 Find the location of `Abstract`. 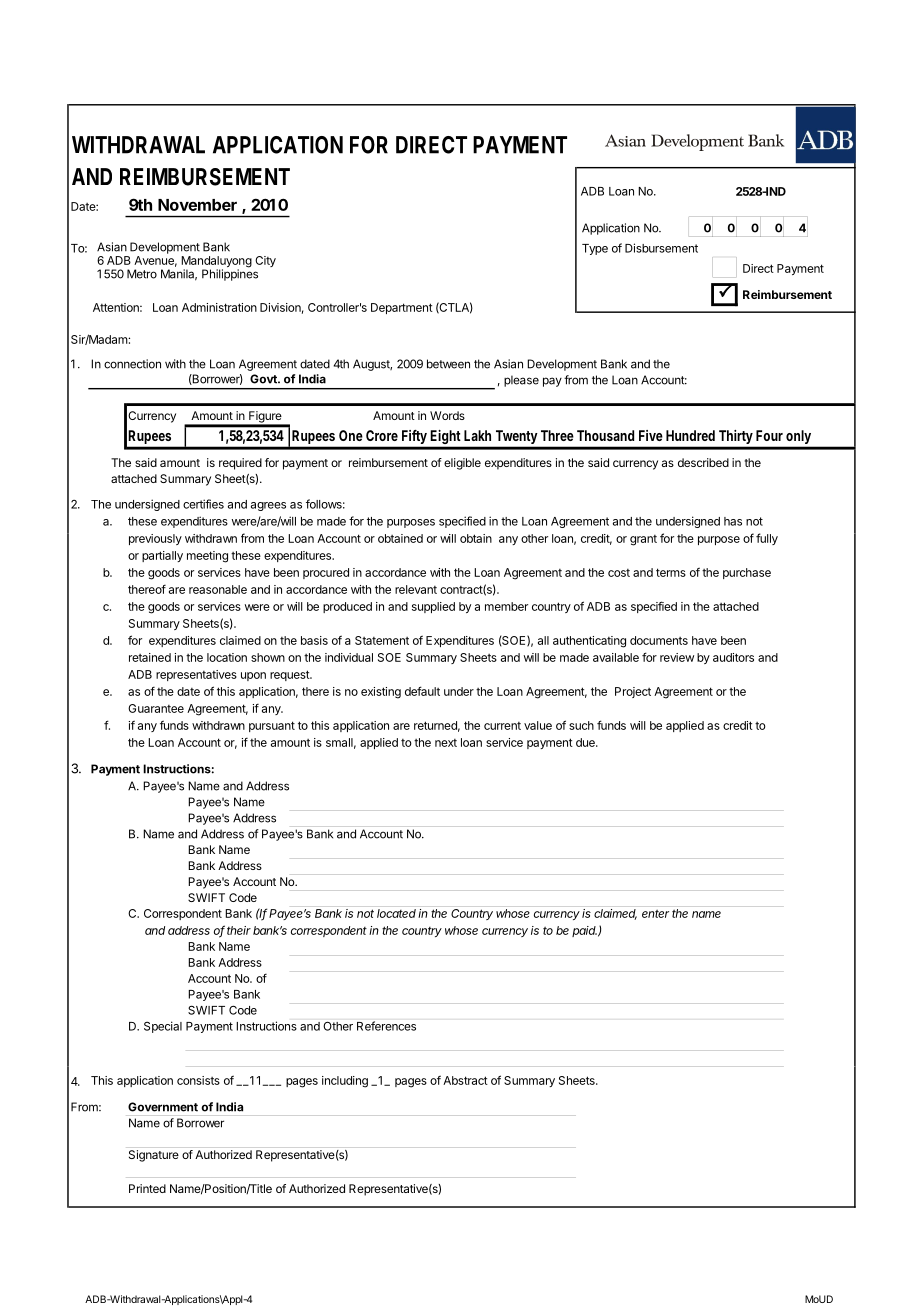

Abstract is located at coordinates (465, 1080).
